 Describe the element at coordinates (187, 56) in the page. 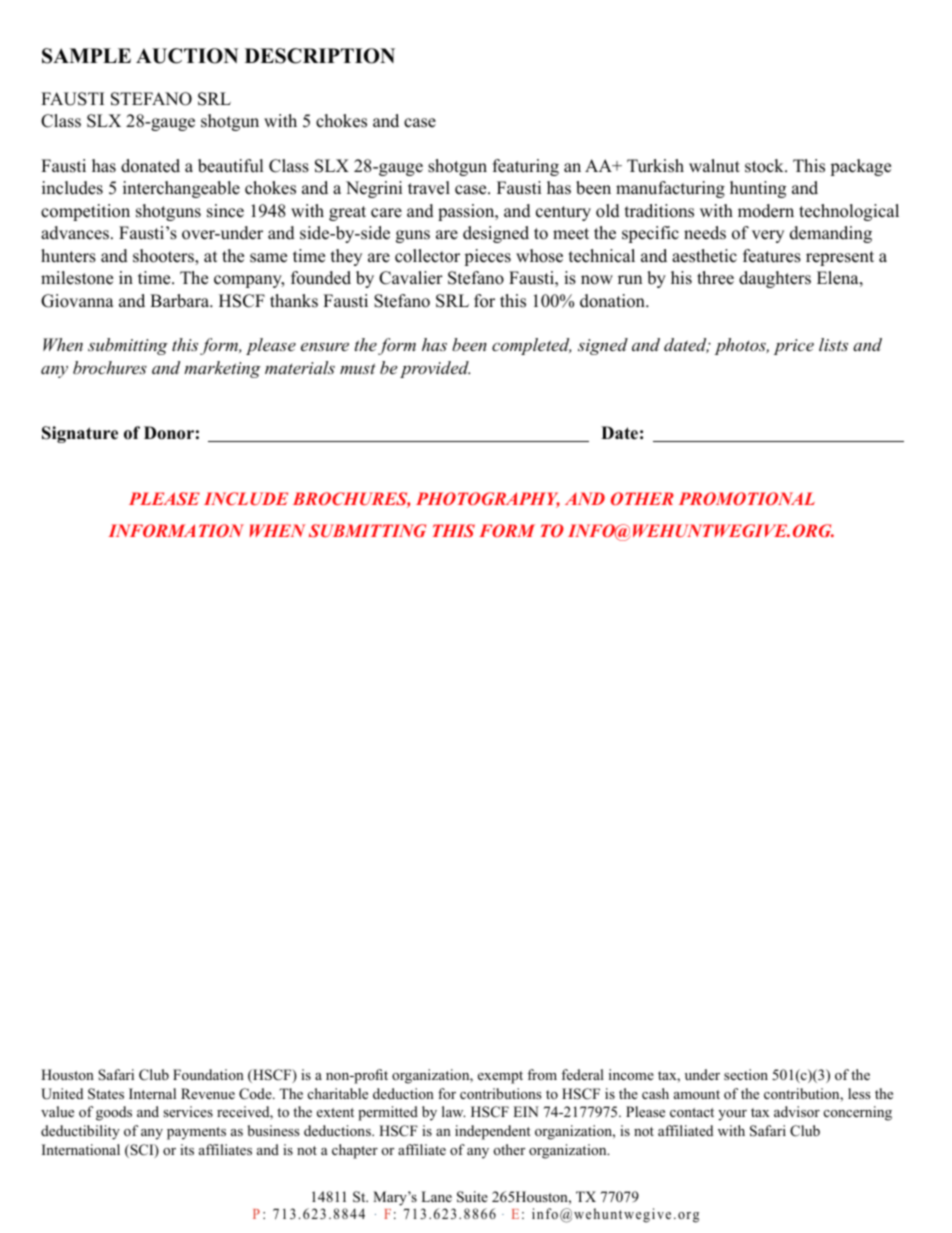

I see `AUCTION` at that location.
